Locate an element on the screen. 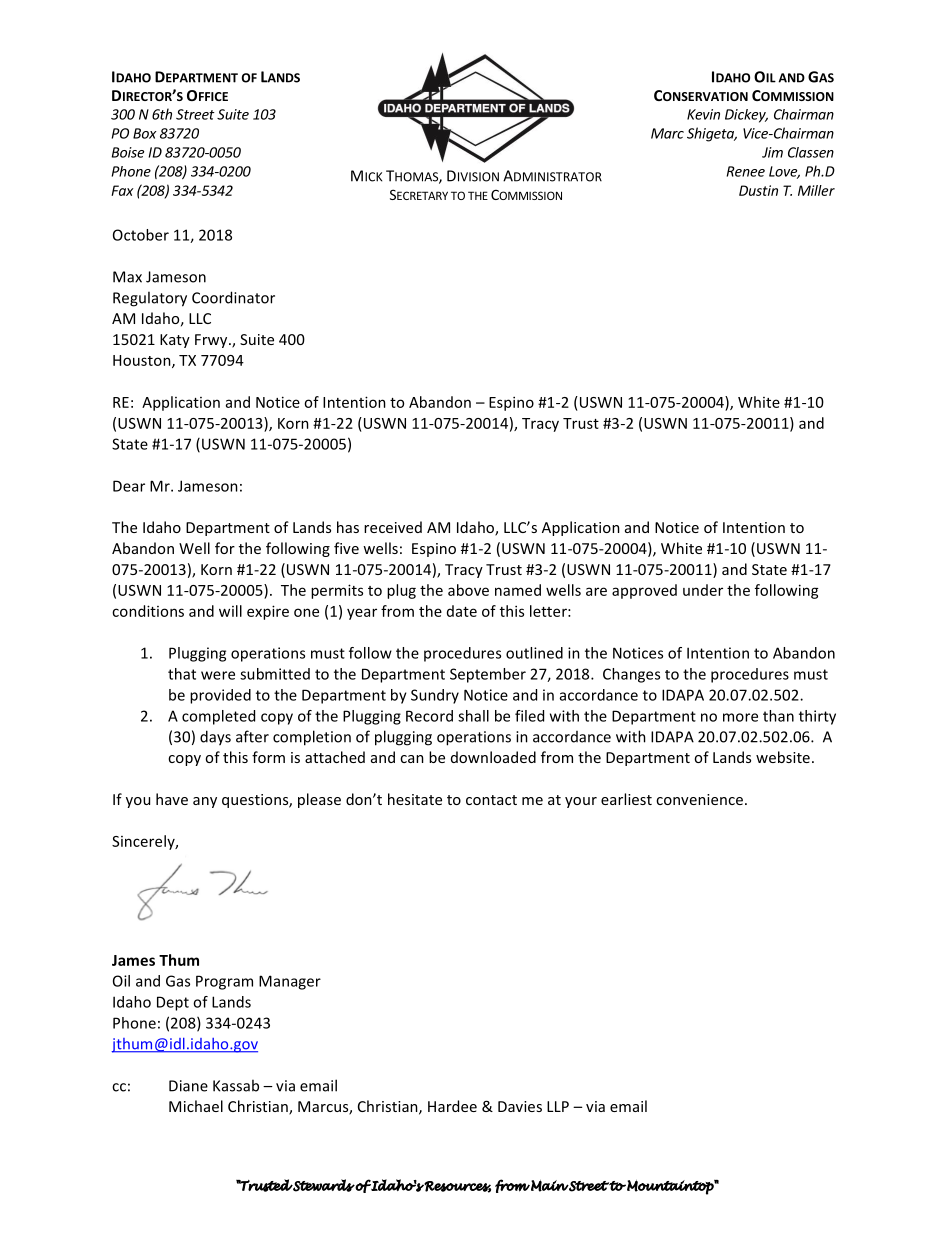 This screenshot has height=1233, width=952. Box is located at coordinates (145, 133).
